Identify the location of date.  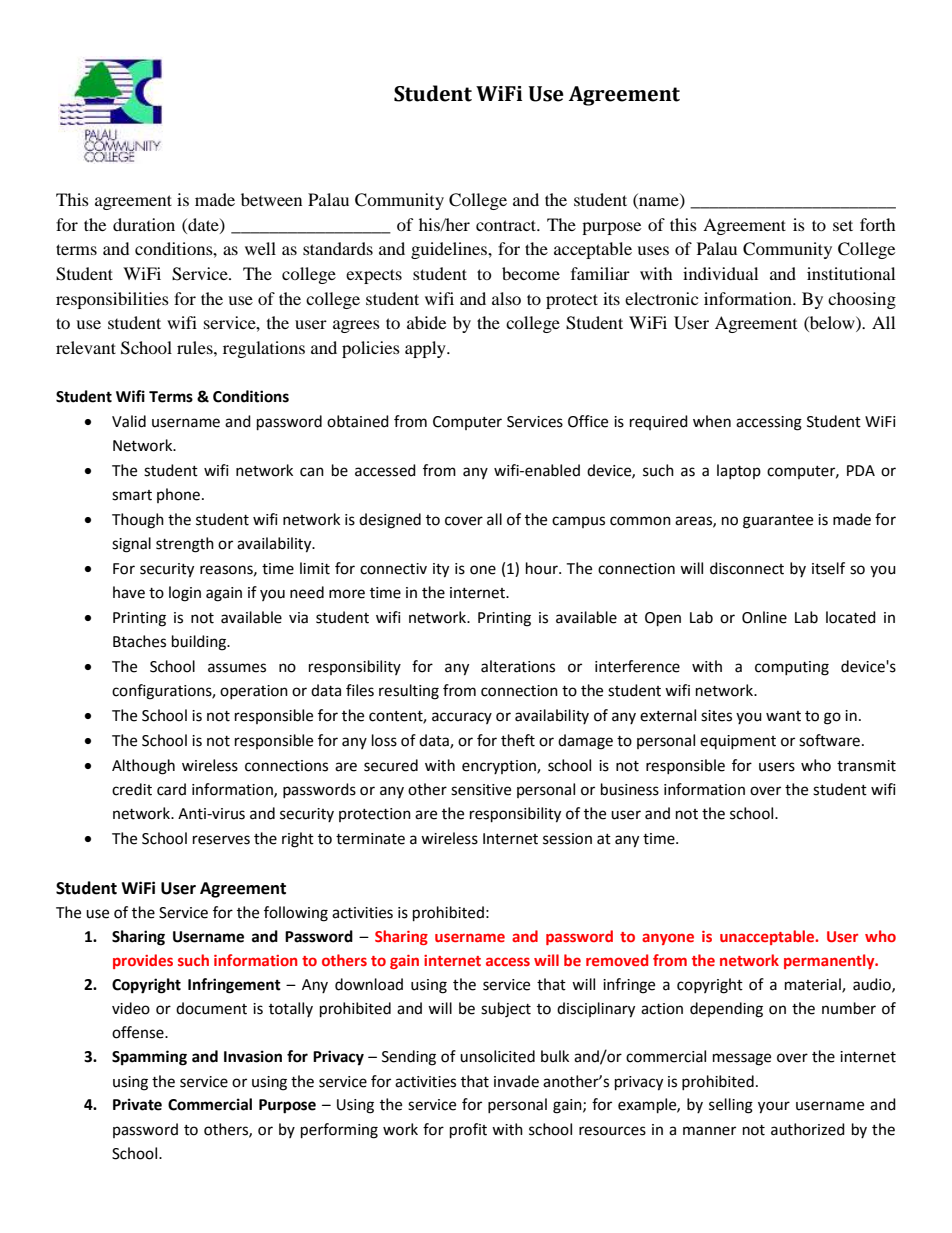
(203, 225).
